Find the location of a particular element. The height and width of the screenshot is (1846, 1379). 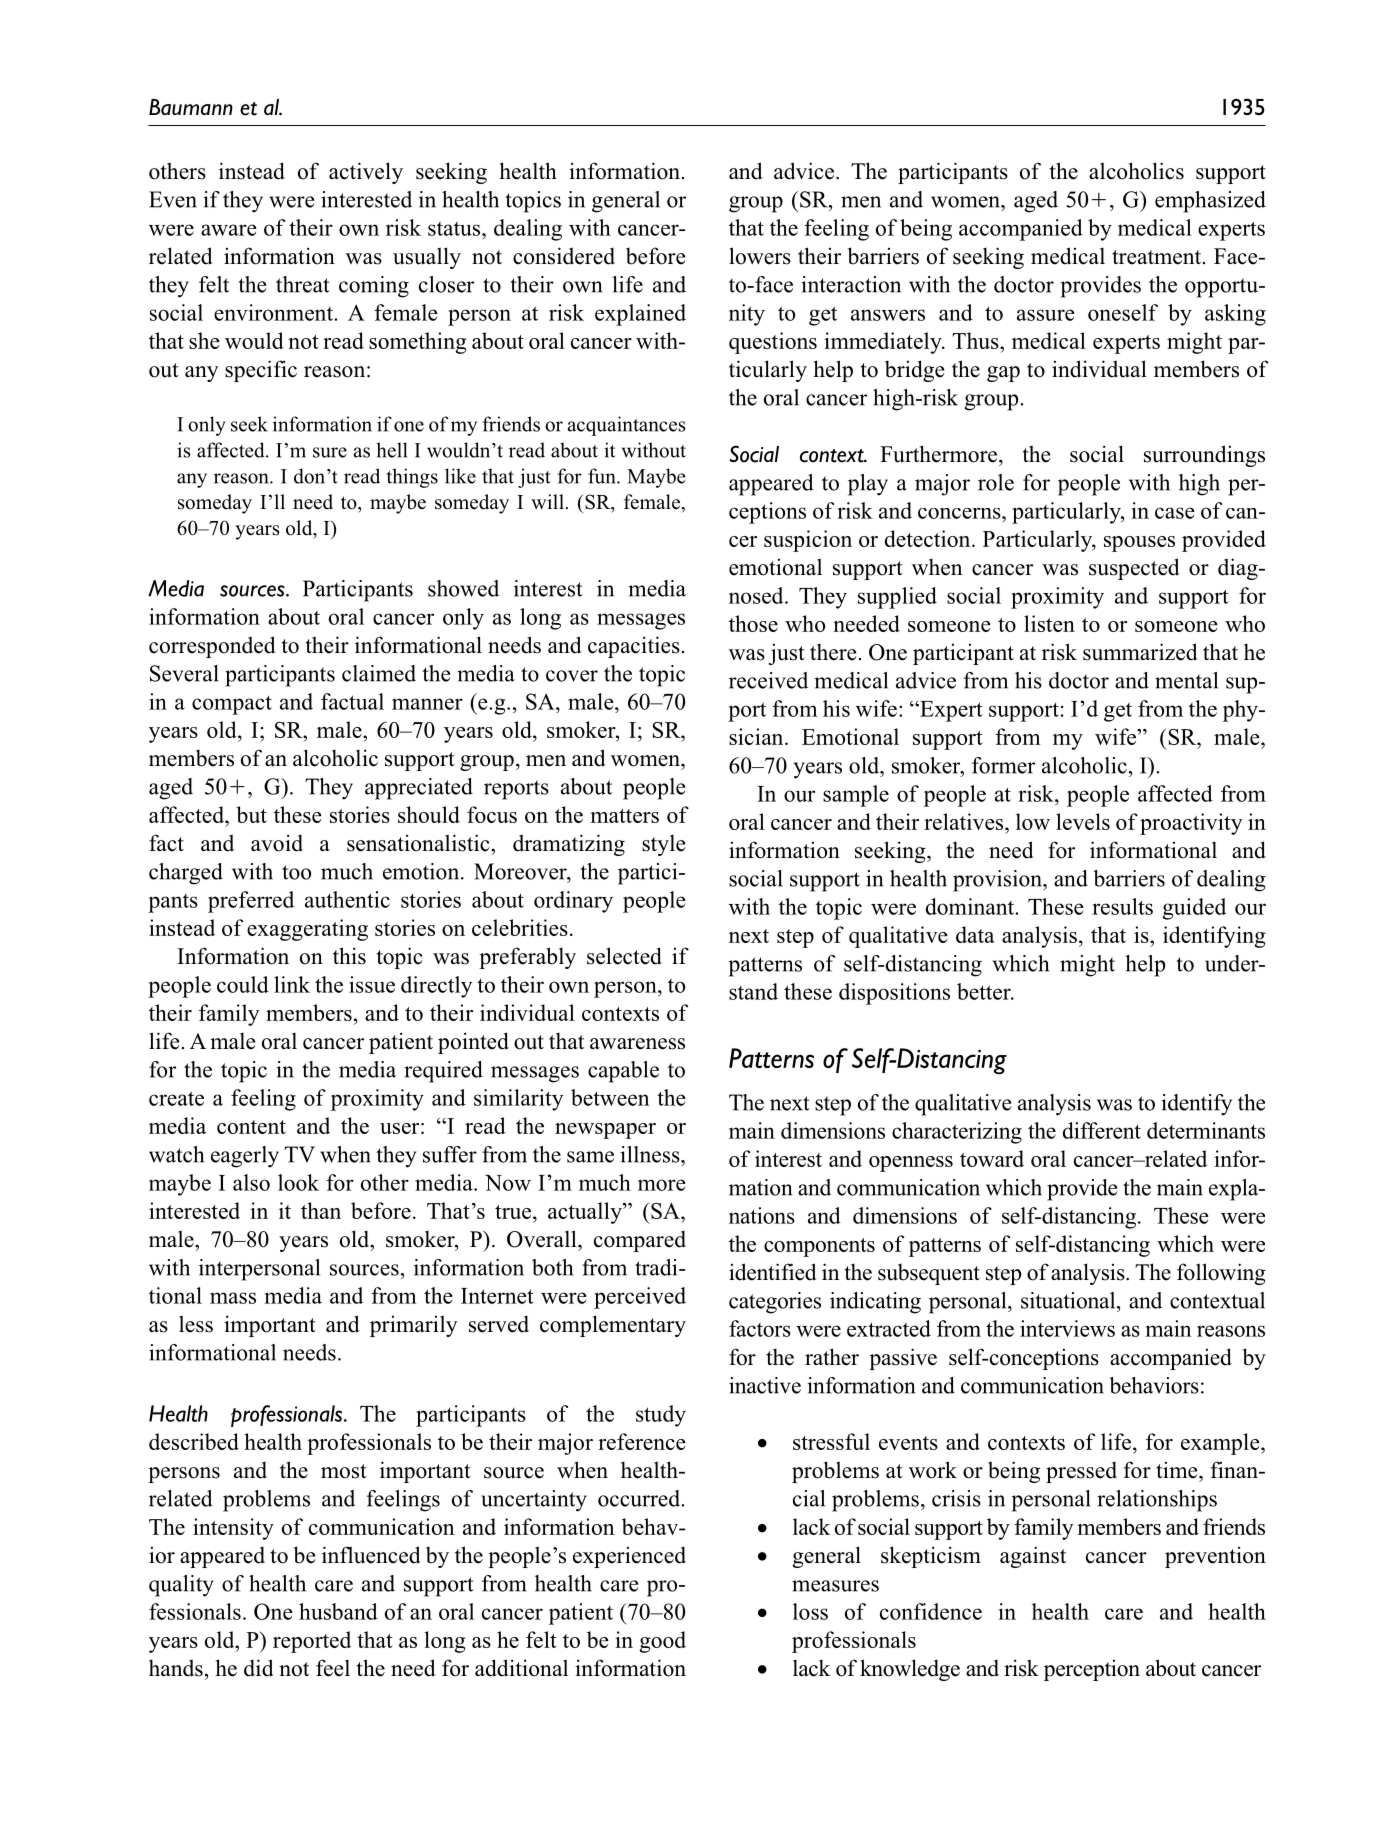

emphasized is located at coordinates (1210, 202).
